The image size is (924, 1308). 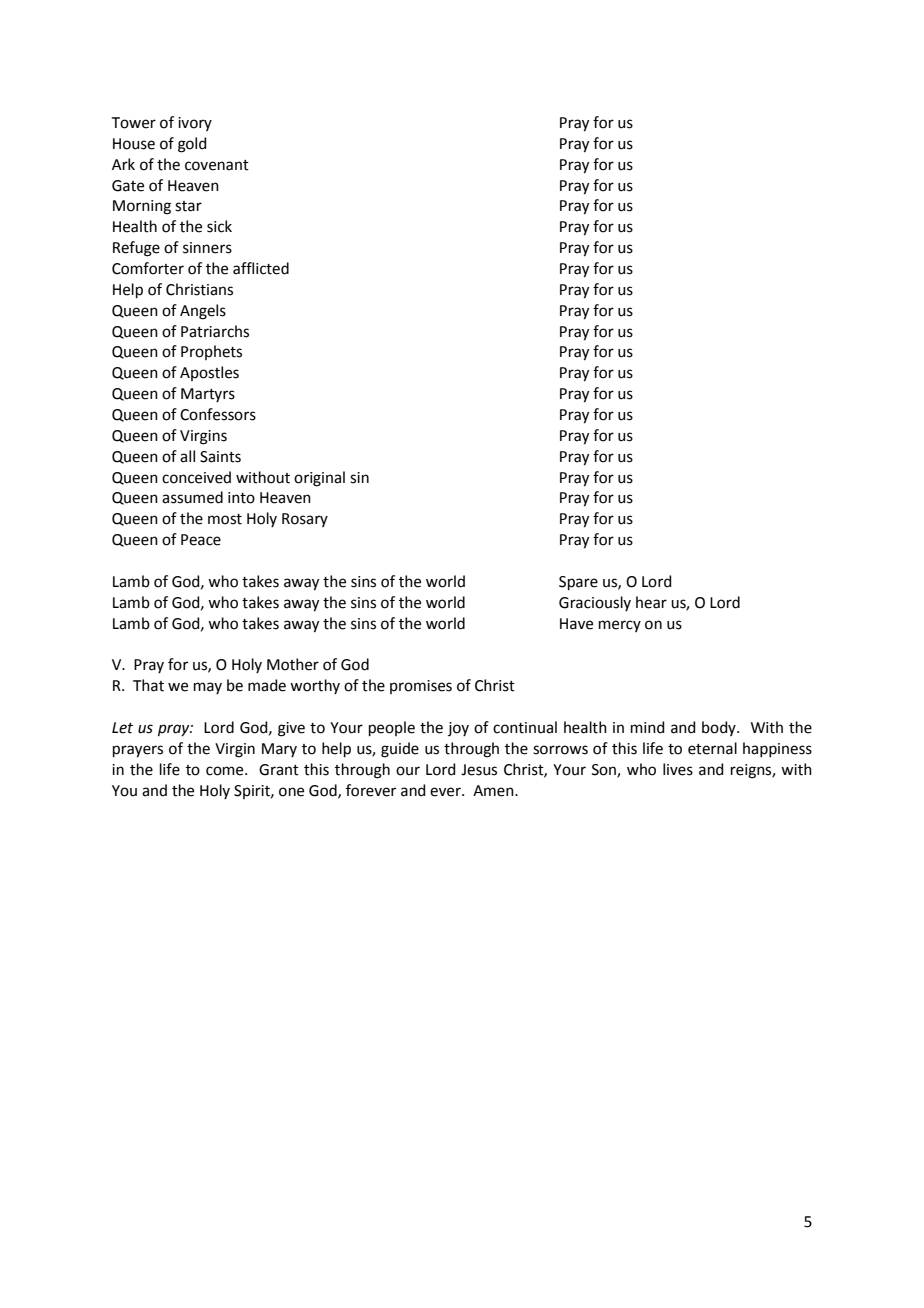 I want to click on original, so click(x=319, y=479).
